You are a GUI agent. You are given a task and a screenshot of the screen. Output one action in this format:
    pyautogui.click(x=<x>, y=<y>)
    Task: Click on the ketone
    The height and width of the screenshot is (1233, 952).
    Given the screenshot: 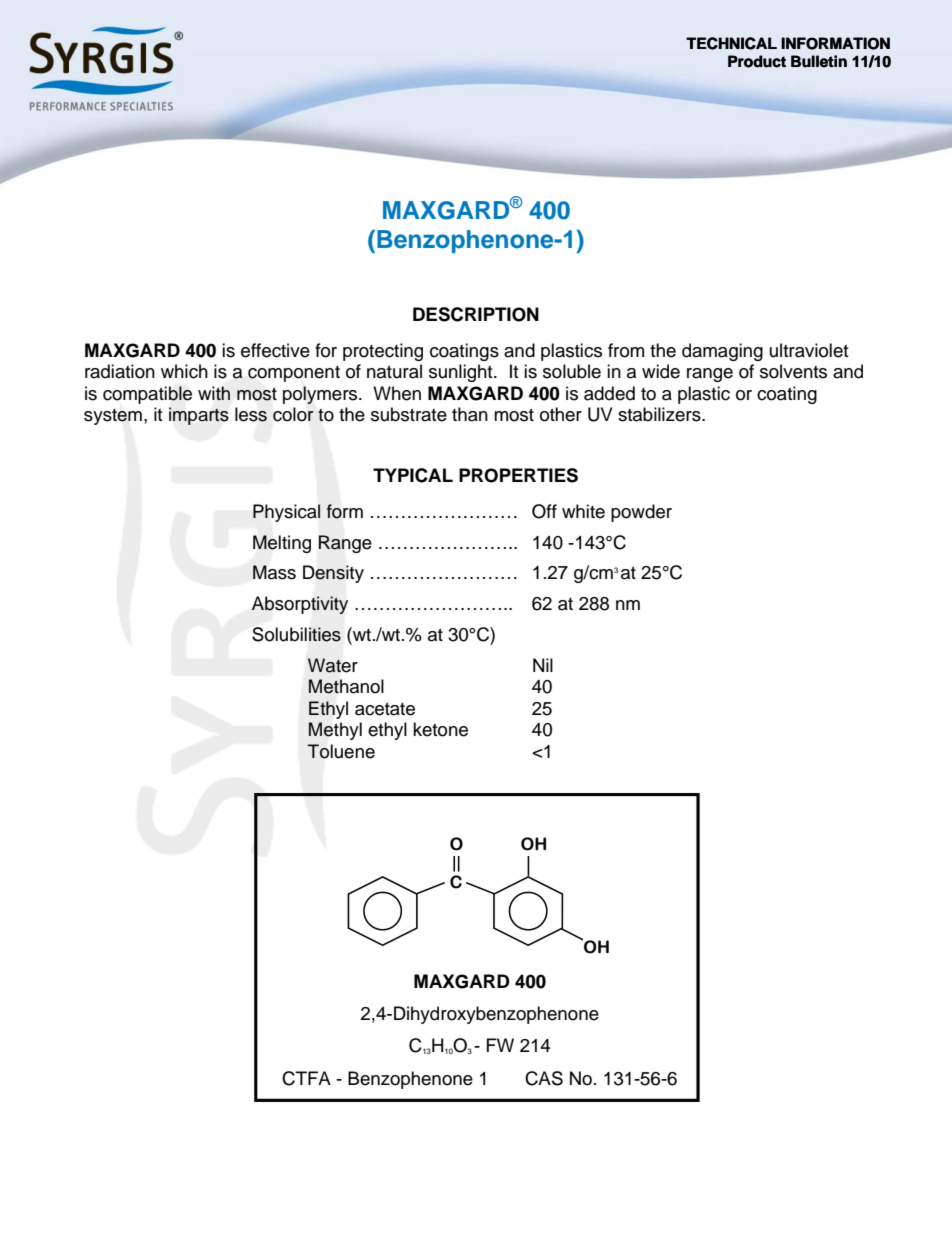 What is the action you would take?
    pyautogui.click(x=440, y=729)
